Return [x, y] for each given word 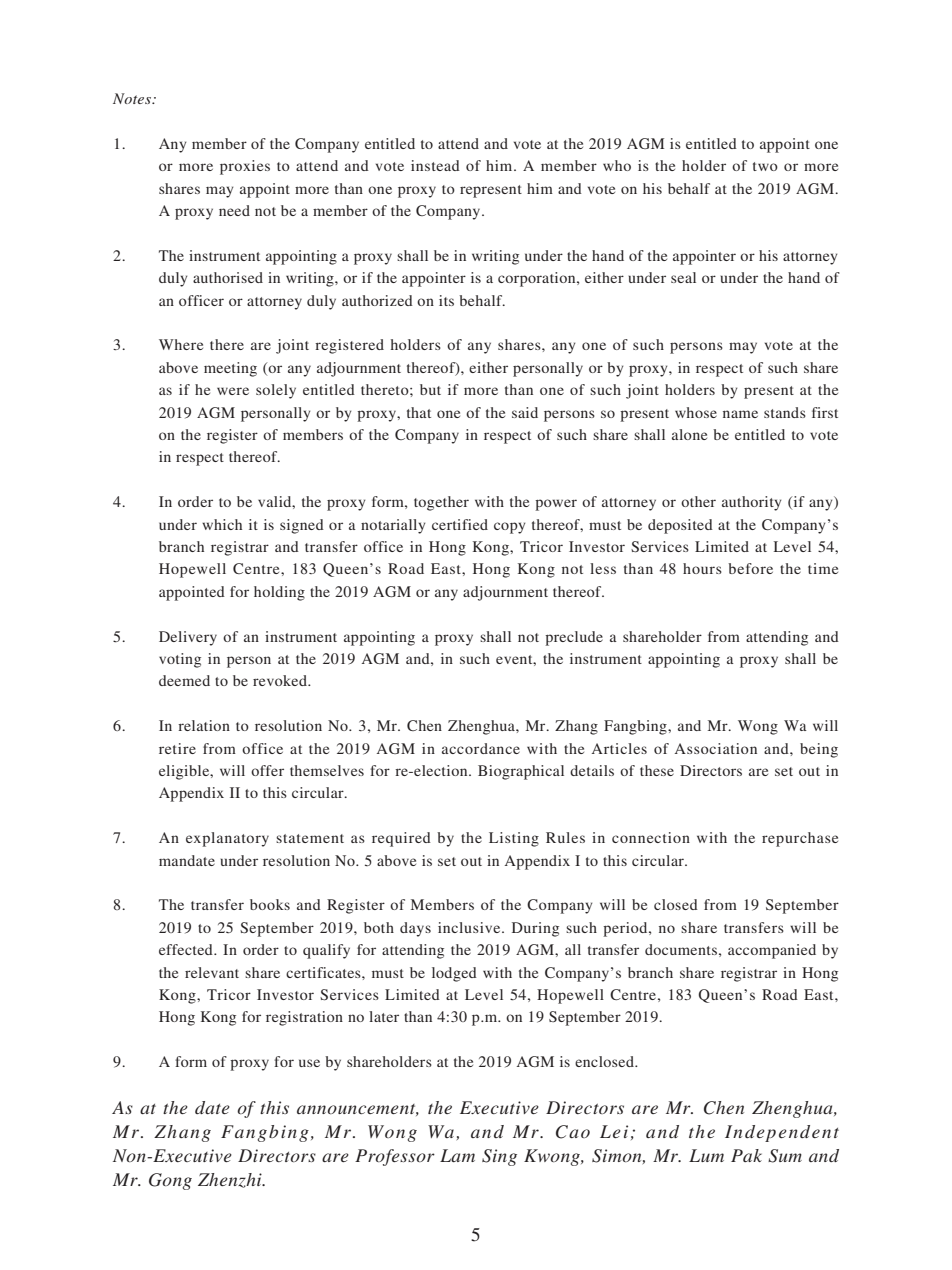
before [750, 568]
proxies [245, 167]
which [222, 524]
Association [716, 748]
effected [187, 949]
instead [435, 165]
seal [683, 277]
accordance [481, 748]
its [446, 300]
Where [181, 344]
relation [204, 725]
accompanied [772, 951]
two [765, 166]
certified [460, 524]
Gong [170, 1181]
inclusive [470, 927]
